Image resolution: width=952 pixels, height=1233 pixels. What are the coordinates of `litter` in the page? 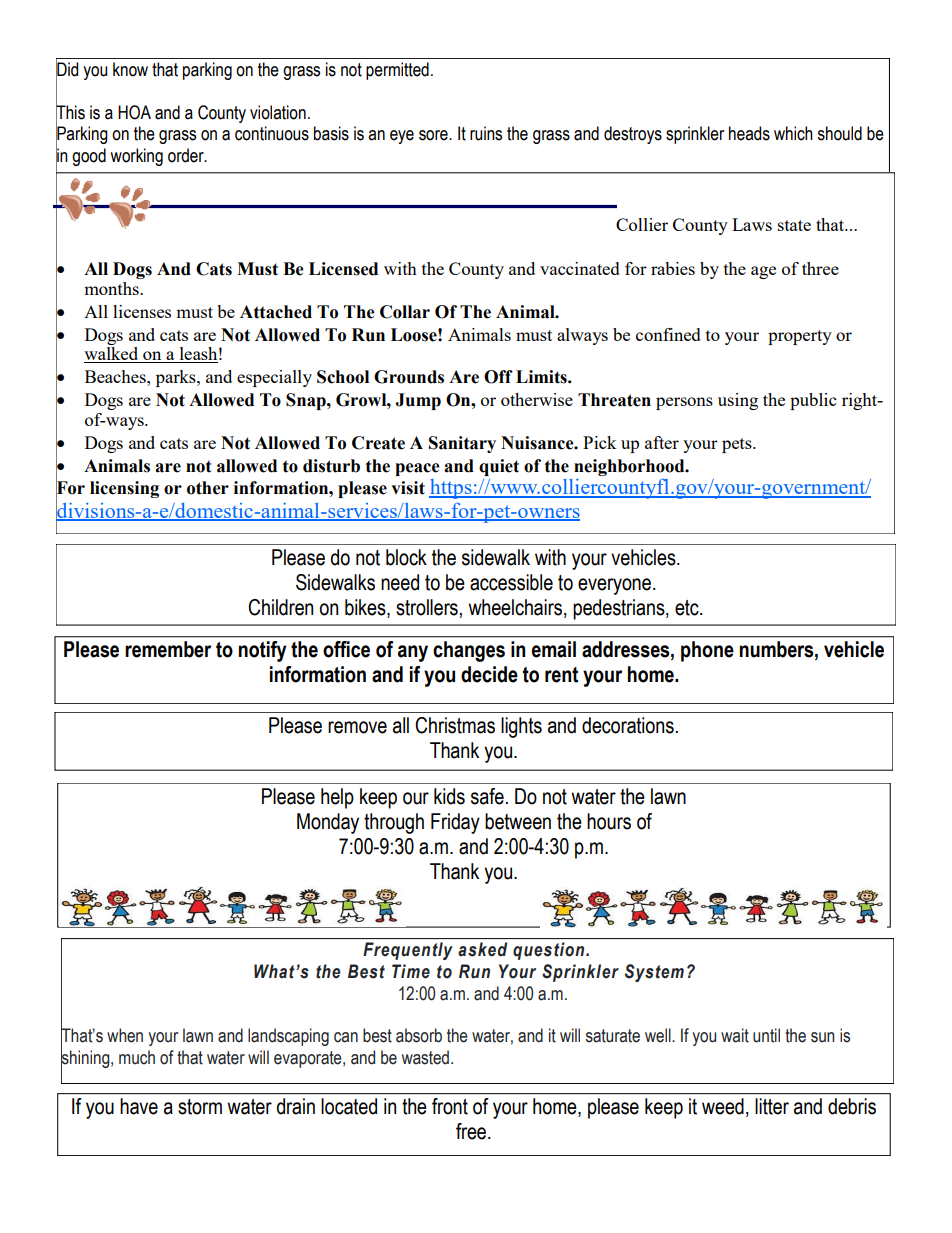 It's located at (772, 1106).
